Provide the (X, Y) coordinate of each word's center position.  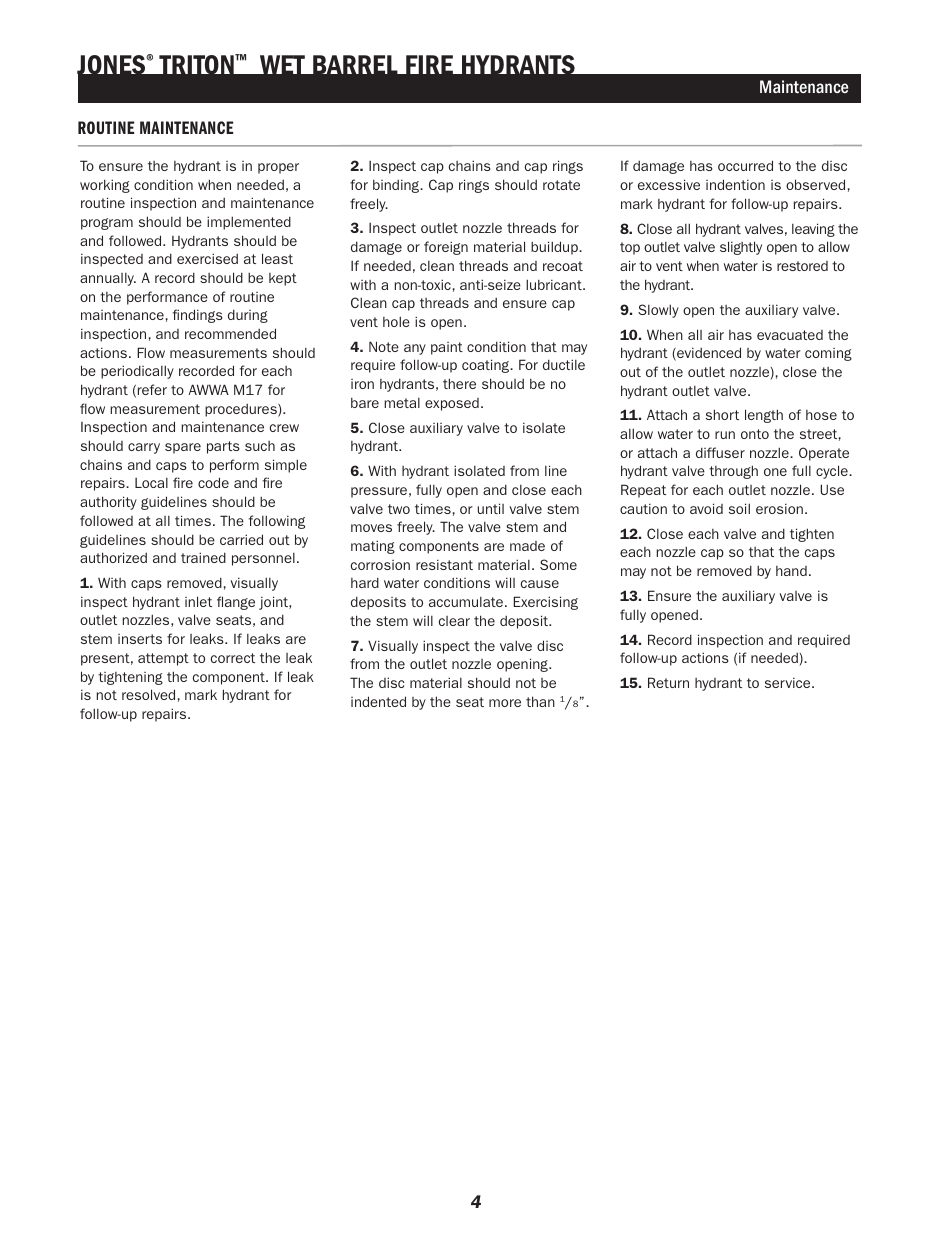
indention (735, 184)
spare (183, 448)
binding (397, 186)
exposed (452, 404)
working (105, 186)
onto (755, 434)
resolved (148, 694)
